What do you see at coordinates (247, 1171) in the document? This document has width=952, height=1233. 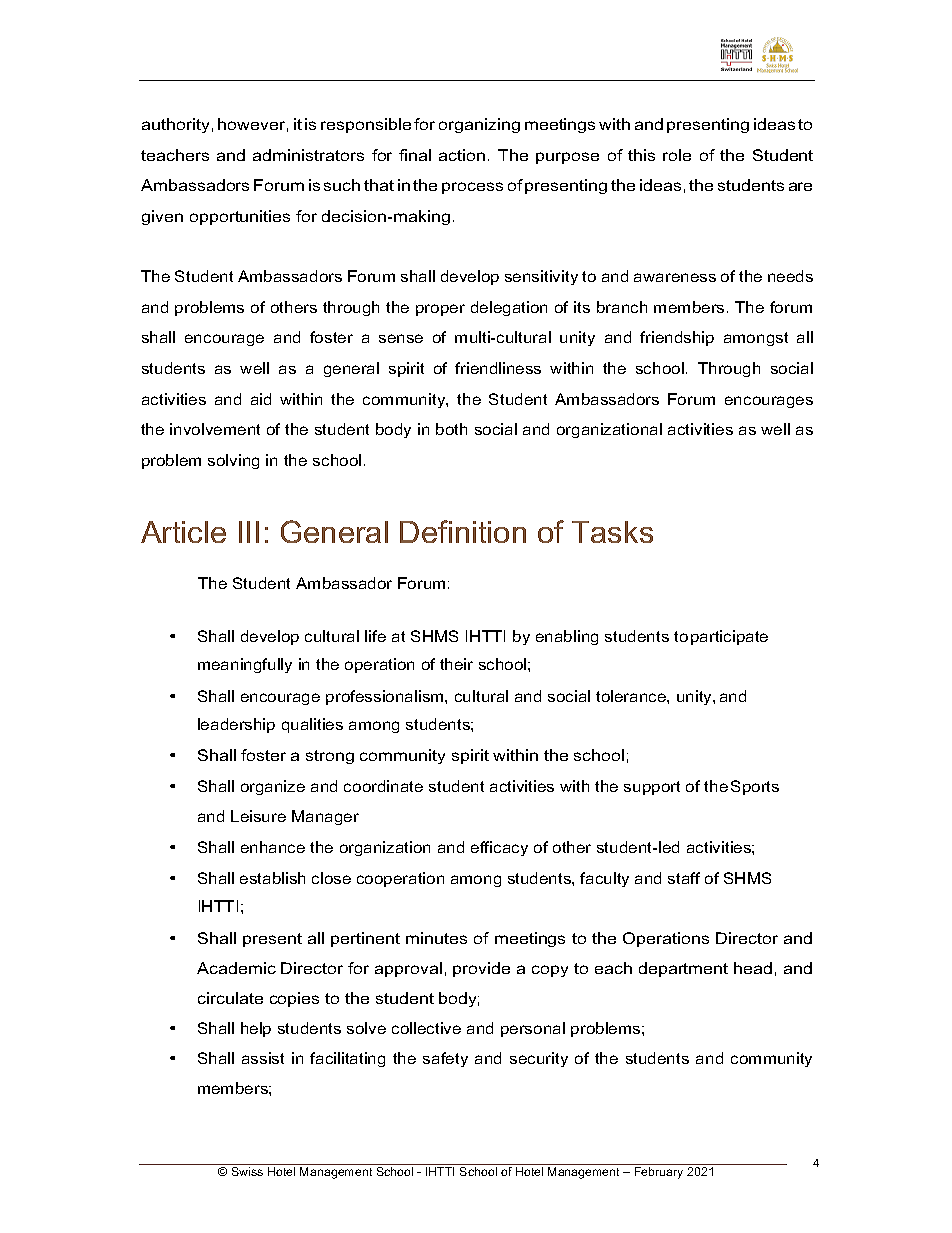 I see `Swiss` at bounding box center [247, 1171].
